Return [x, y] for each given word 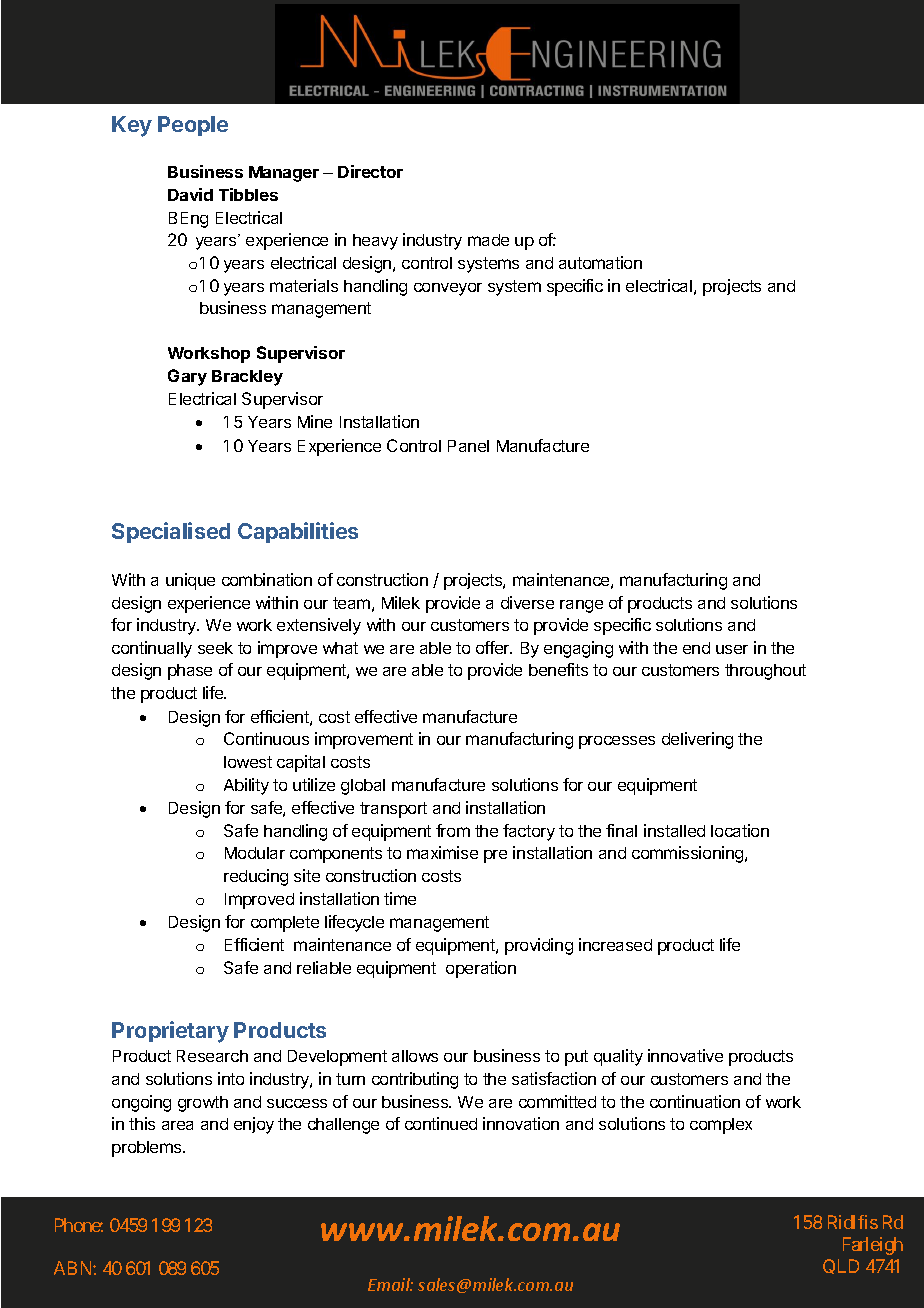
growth [203, 1104]
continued [441, 1123]
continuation [695, 1101]
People [193, 126]
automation [600, 262]
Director [370, 171]
